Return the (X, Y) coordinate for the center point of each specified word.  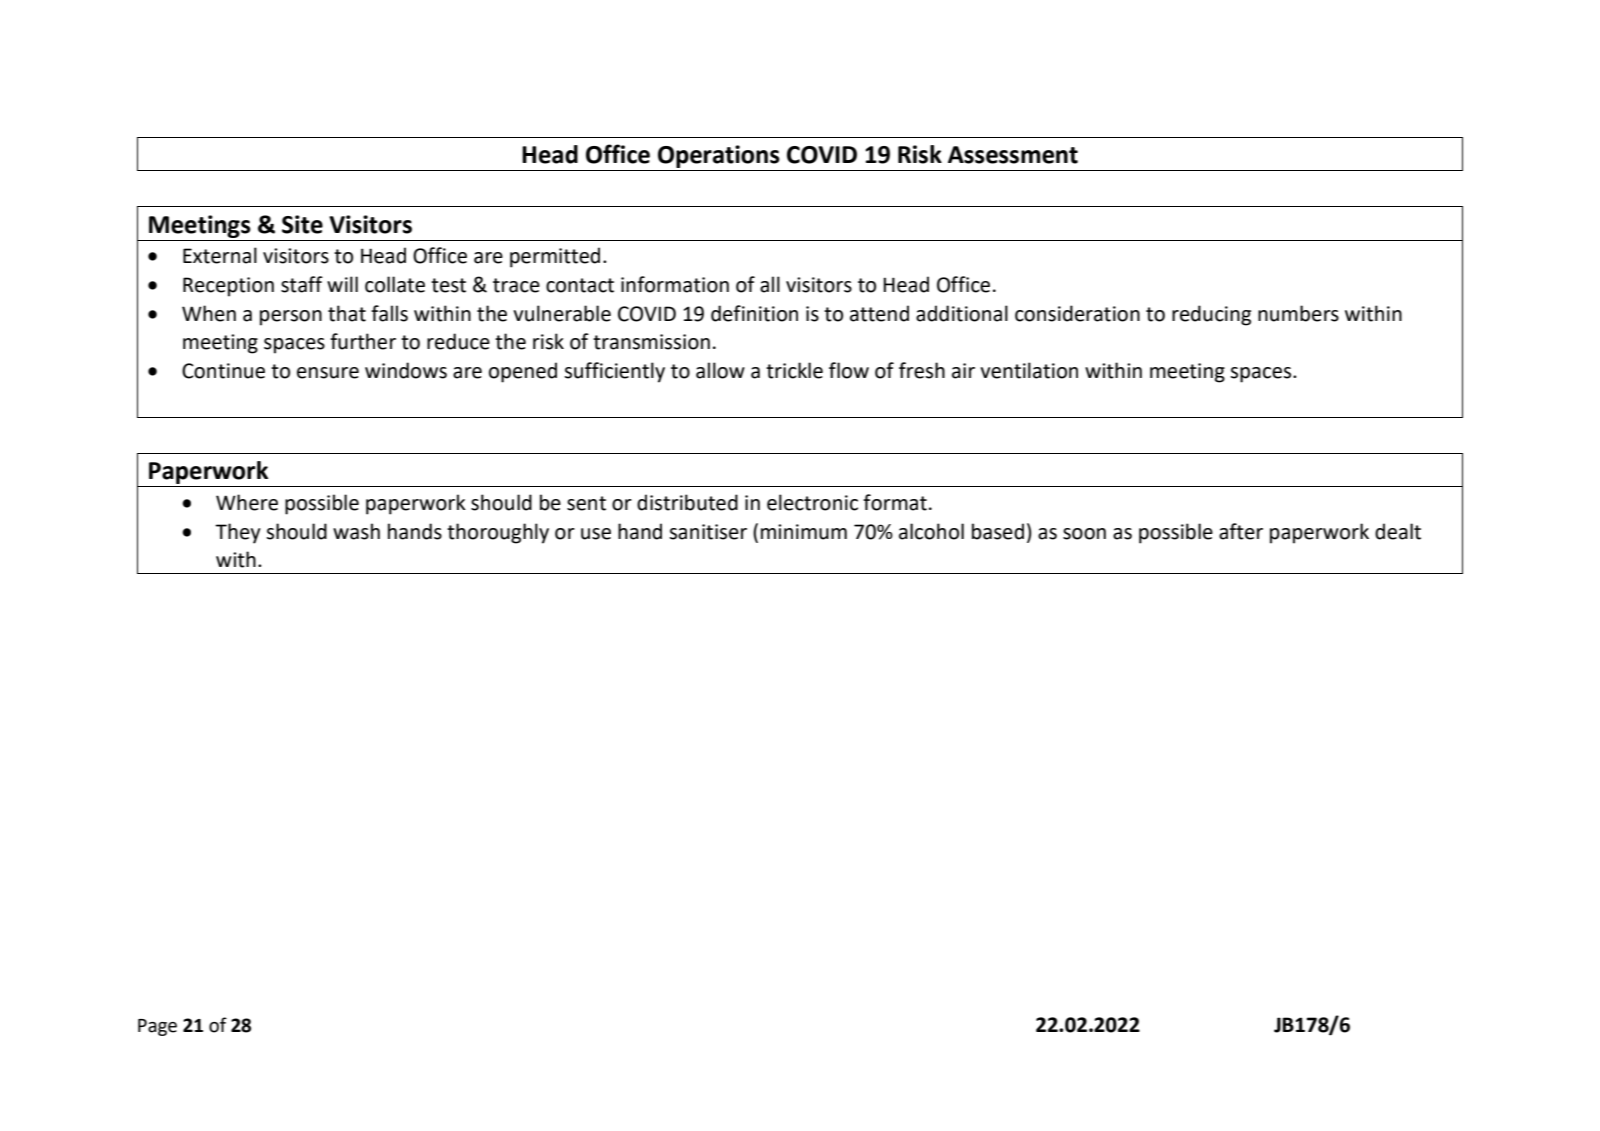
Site (302, 224)
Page (157, 1027)
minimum (804, 532)
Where (247, 502)
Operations (719, 156)
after (1241, 531)
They (238, 533)
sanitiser (708, 532)
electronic (812, 502)
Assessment (1013, 155)
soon (1084, 534)
